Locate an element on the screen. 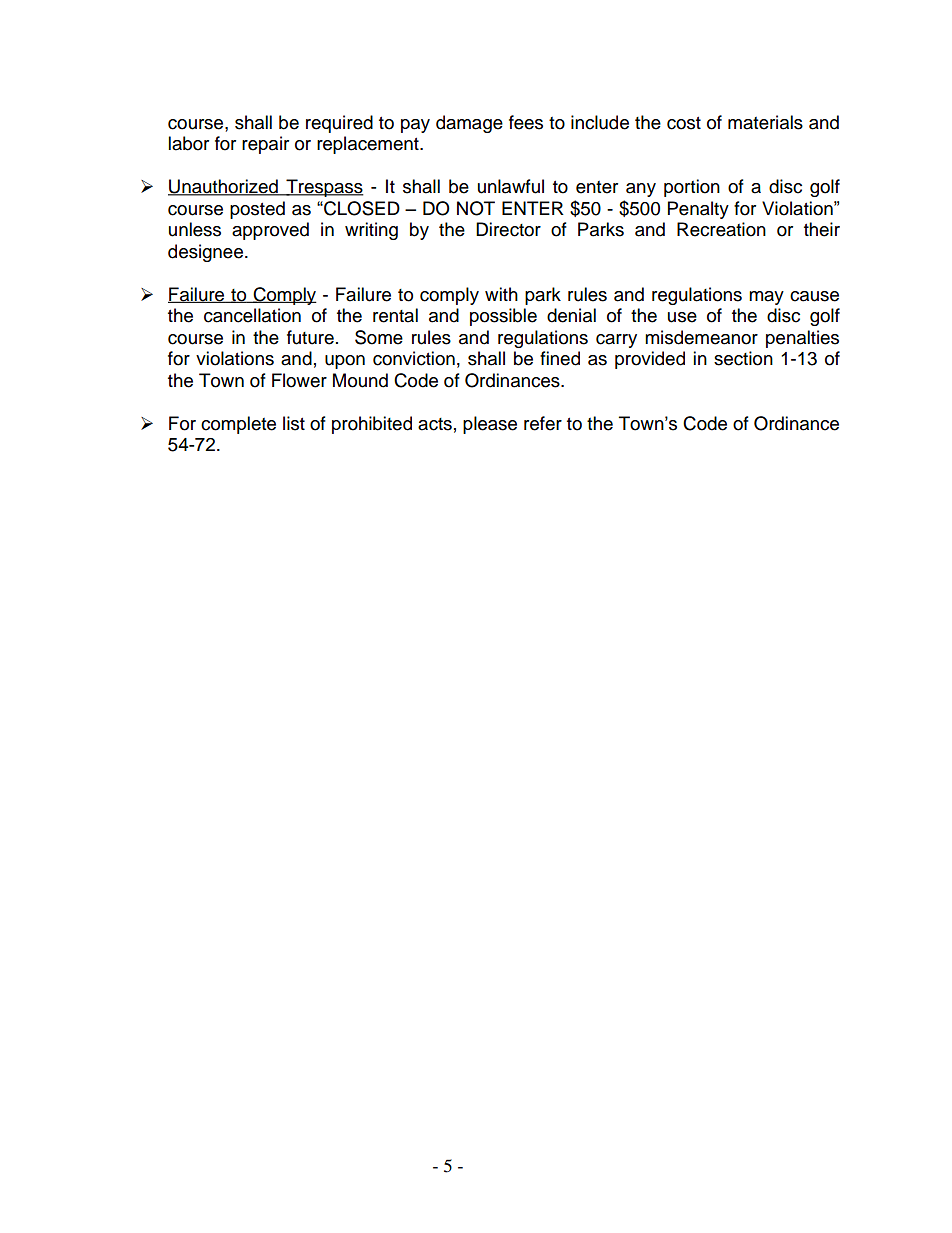 The image size is (952, 1233). refer is located at coordinates (543, 423).
